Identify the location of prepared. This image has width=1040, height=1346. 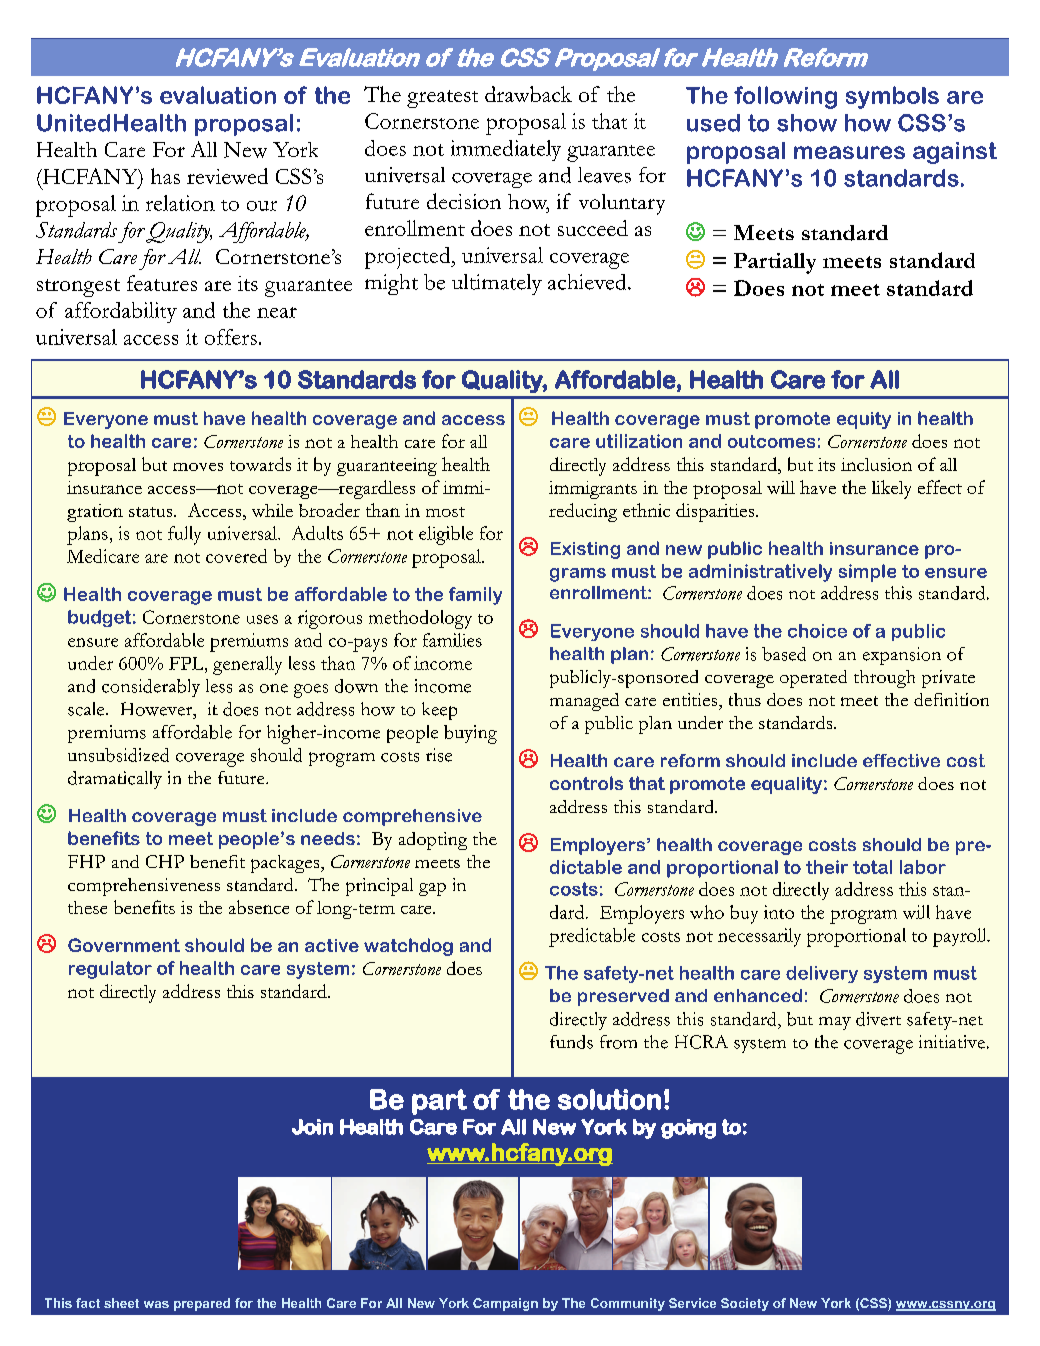
(202, 1304).
